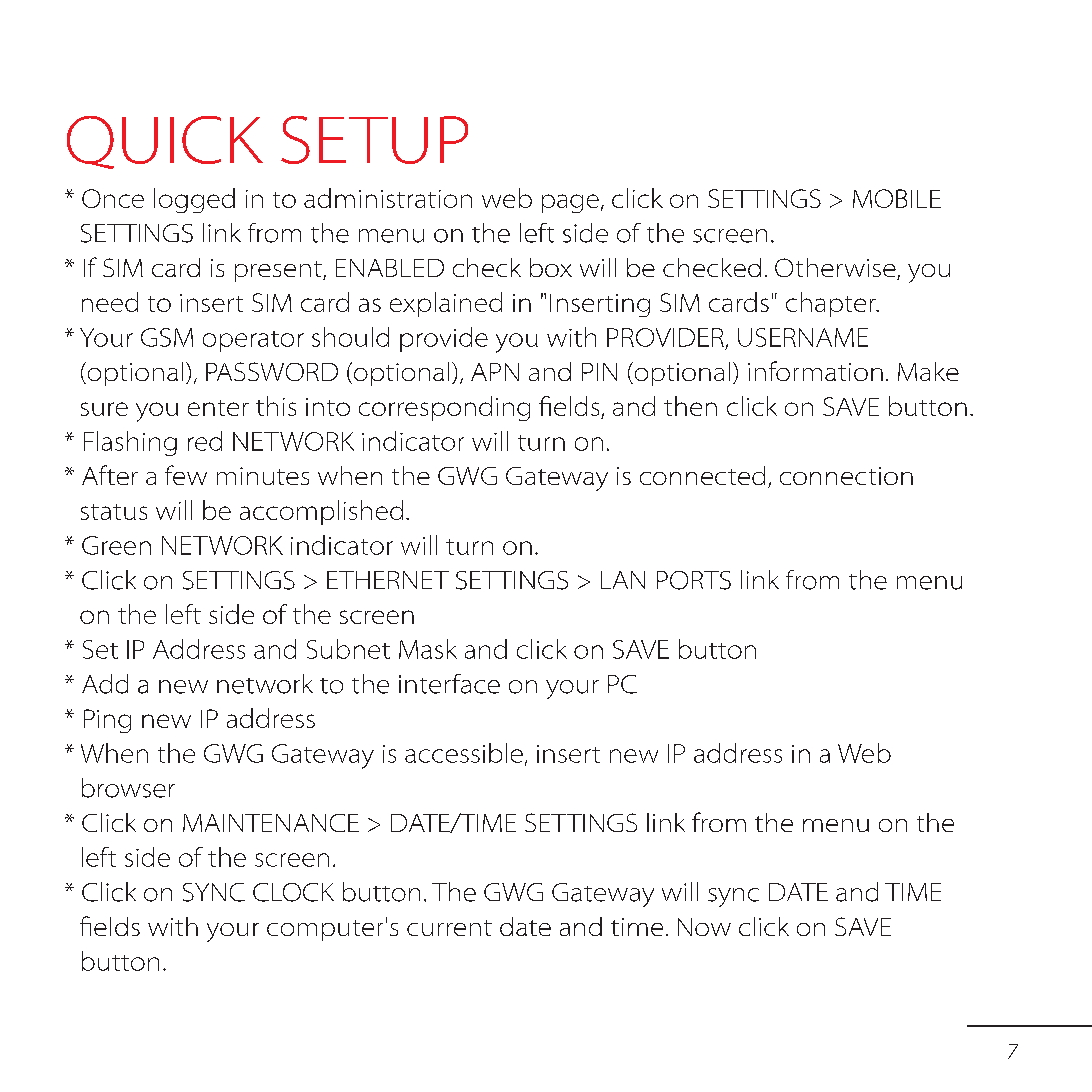 The height and width of the page is (1092, 1092). What do you see at coordinates (293, 892) in the page?
I see `CLOCK` at bounding box center [293, 892].
